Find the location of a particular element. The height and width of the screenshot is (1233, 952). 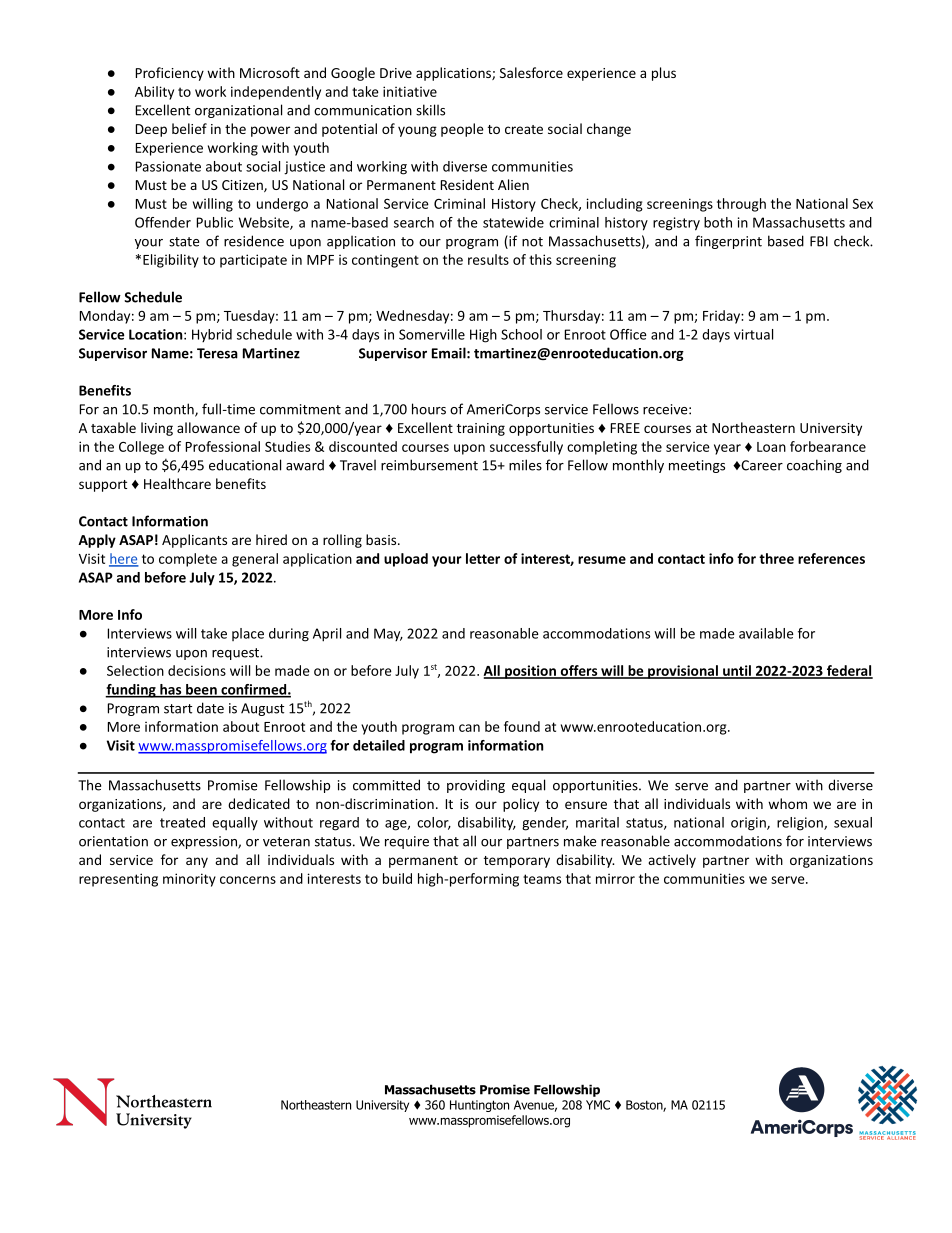

people is located at coordinates (462, 130).
